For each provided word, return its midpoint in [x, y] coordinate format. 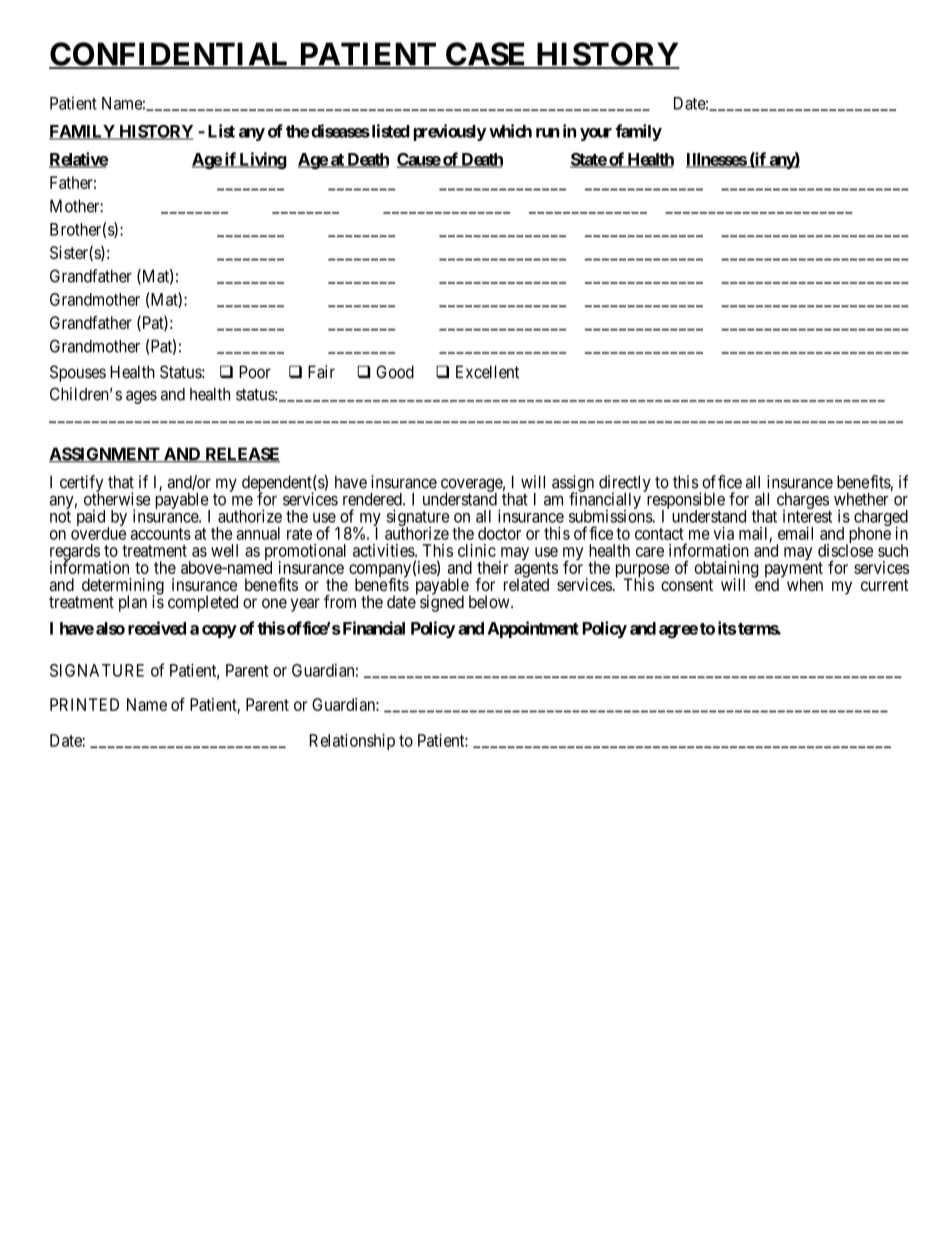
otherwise [117, 498]
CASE [486, 55]
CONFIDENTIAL [171, 55]
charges [802, 502]
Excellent [487, 372]
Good [395, 372]
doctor [499, 533]
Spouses [78, 373]
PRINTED [84, 704]
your [596, 134]
